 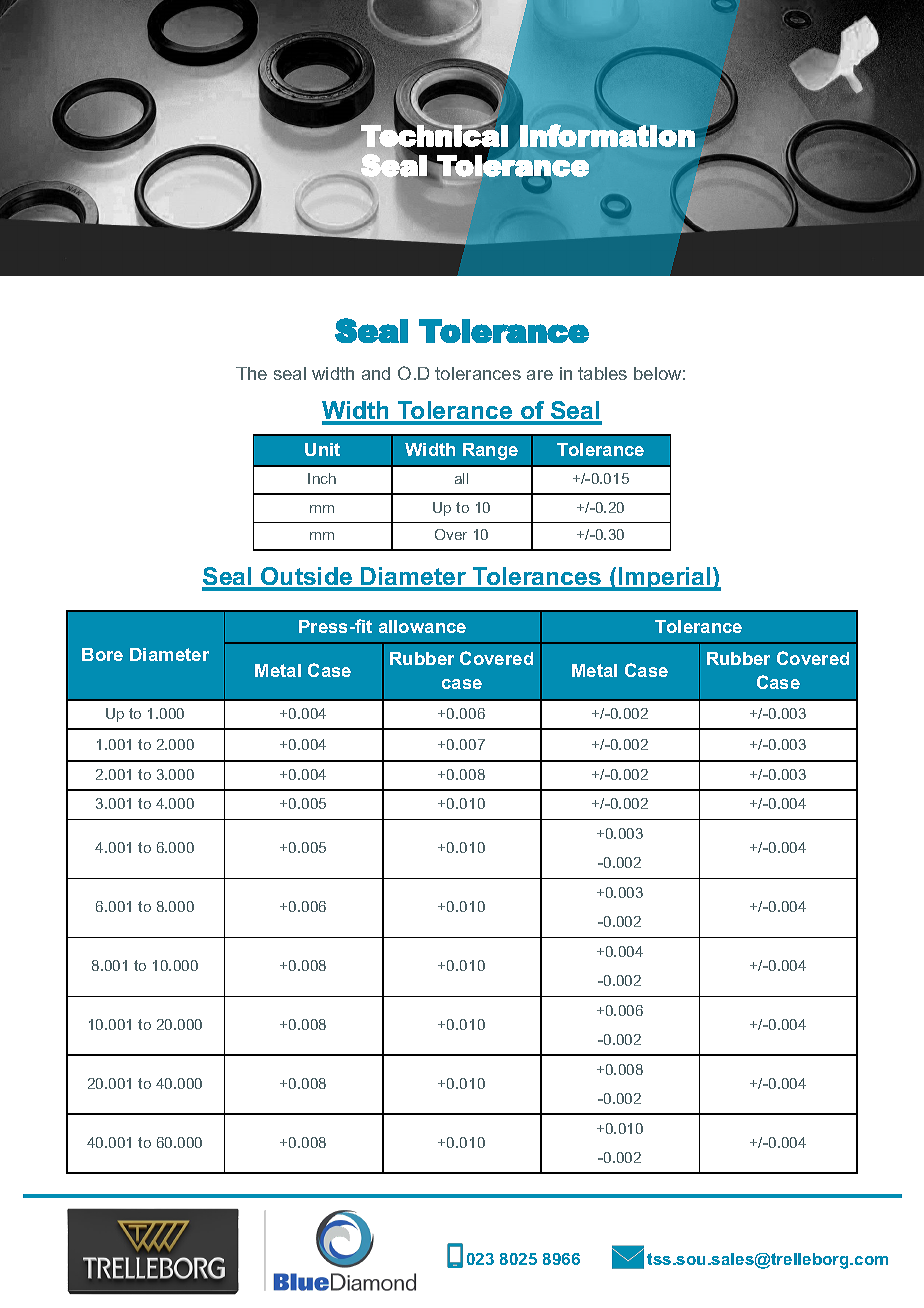 I want to click on and, so click(x=376, y=373).
